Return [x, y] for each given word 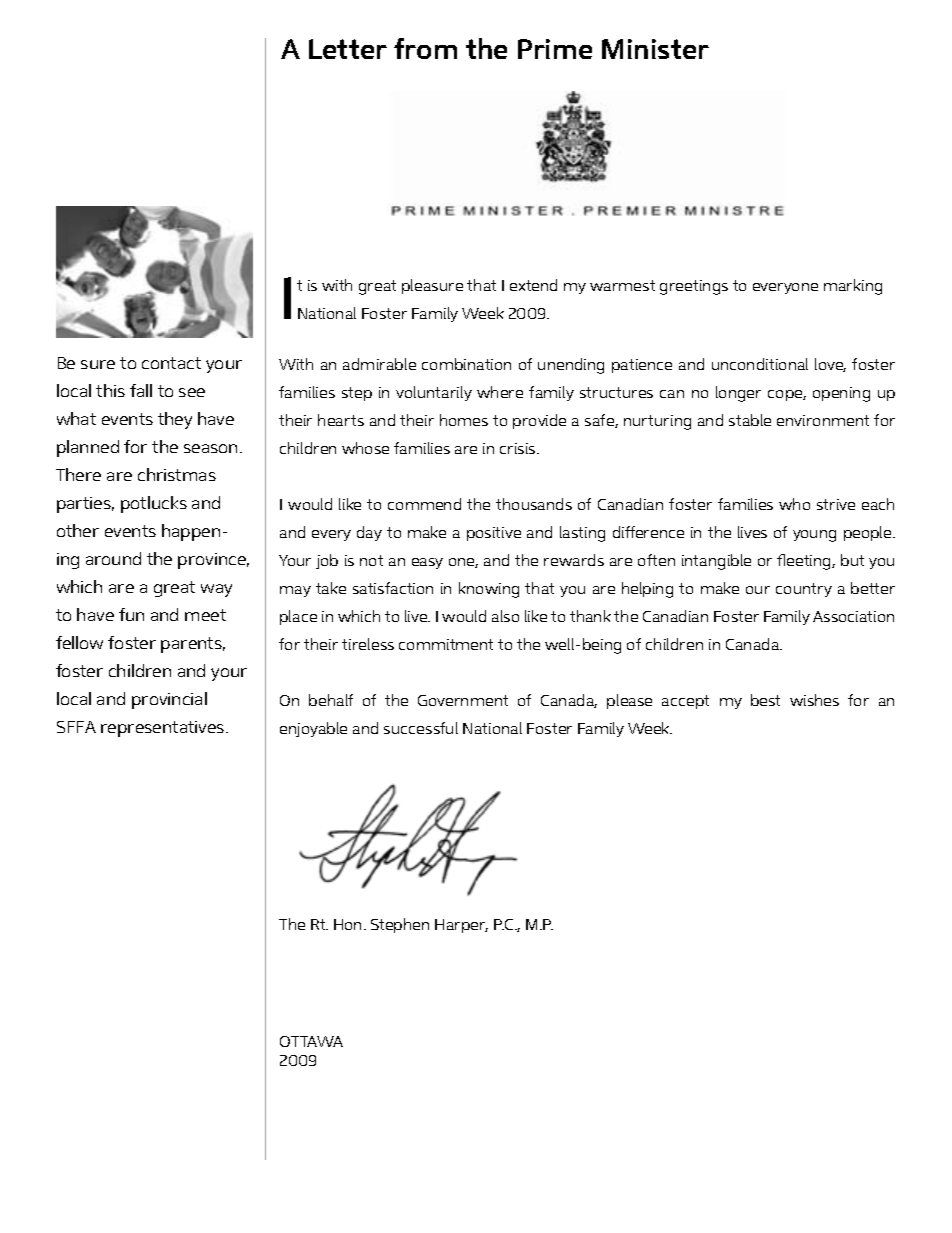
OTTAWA [311, 1041]
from [425, 48]
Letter [348, 49]
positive [494, 534]
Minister [655, 49]
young [814, 536]
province [213, 561]
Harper [461, 926]
